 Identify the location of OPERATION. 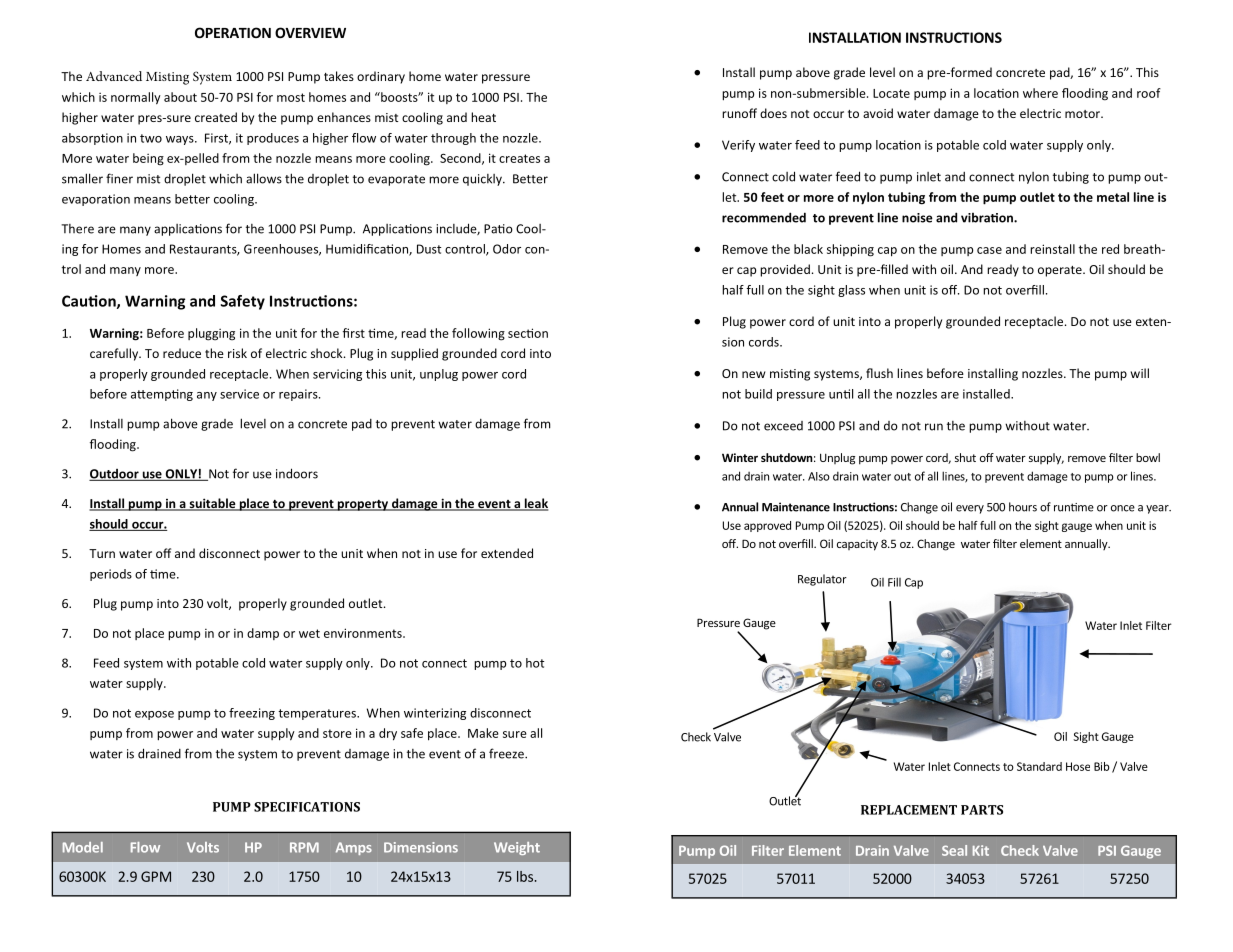
(233, 32).
